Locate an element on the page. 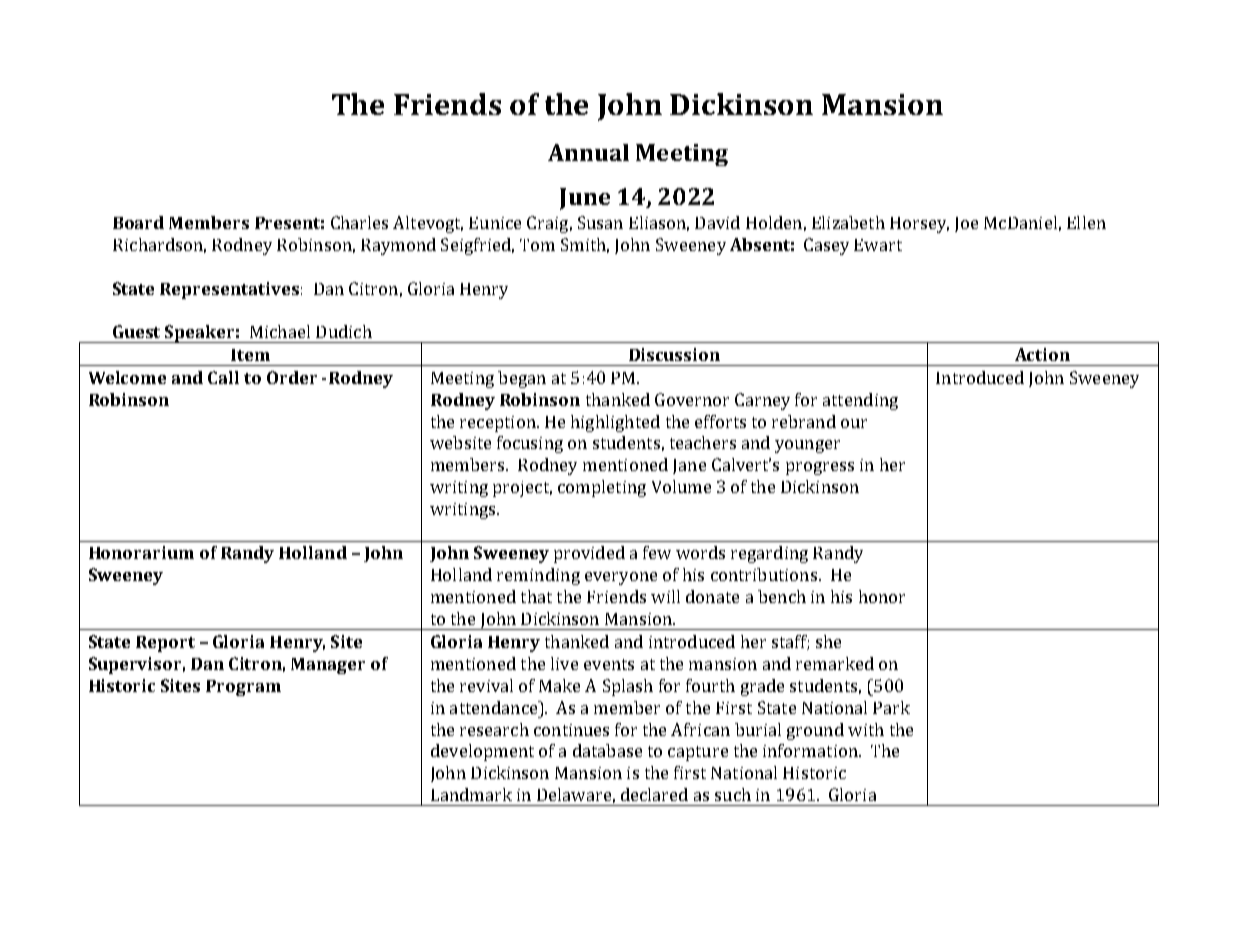 The height and width of the image is (952, 1233). Joe is located at coordinates (966, 224).
